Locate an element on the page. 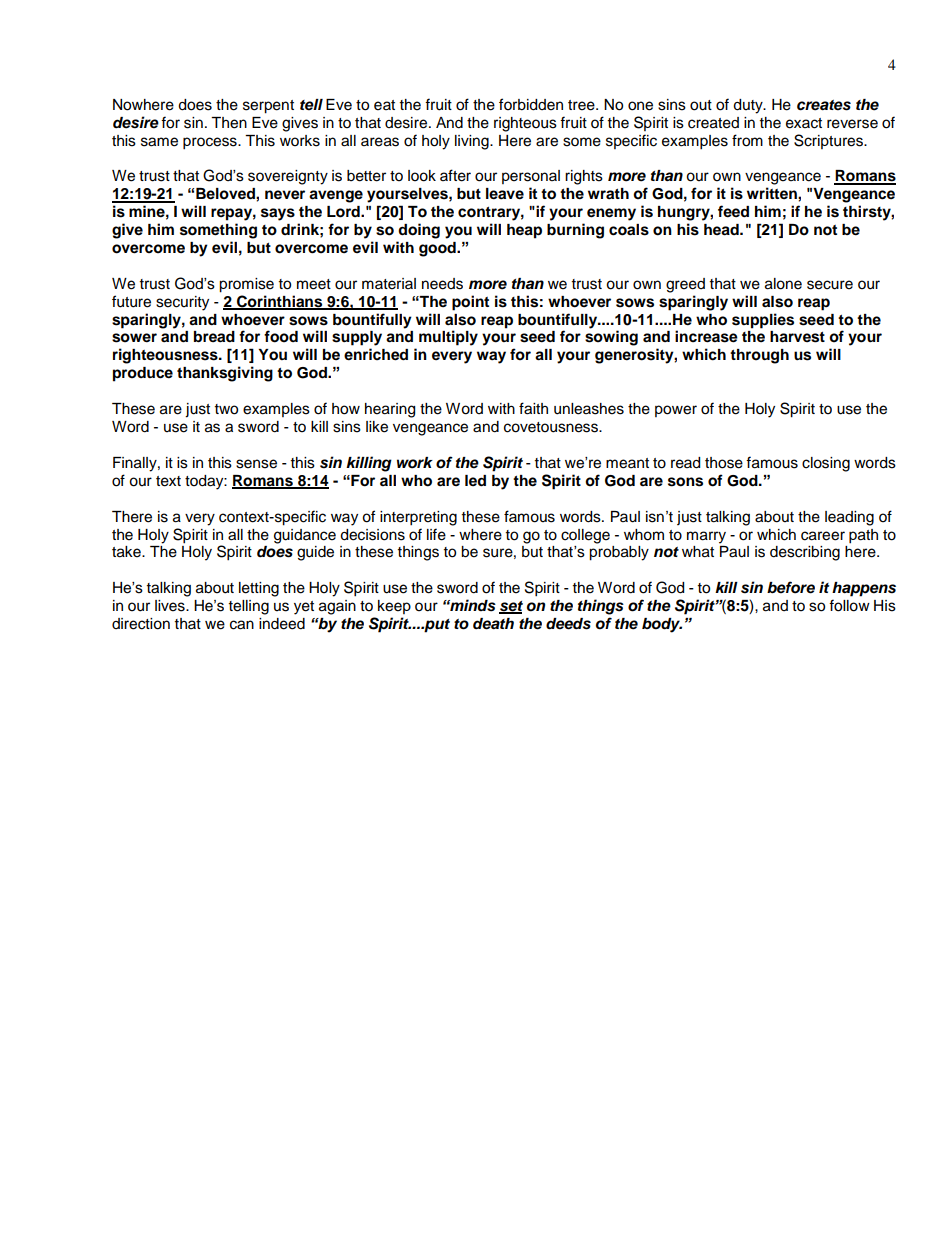 The height and width of the image is (1233, 952). multiply is located at coordinates (448, 338).
